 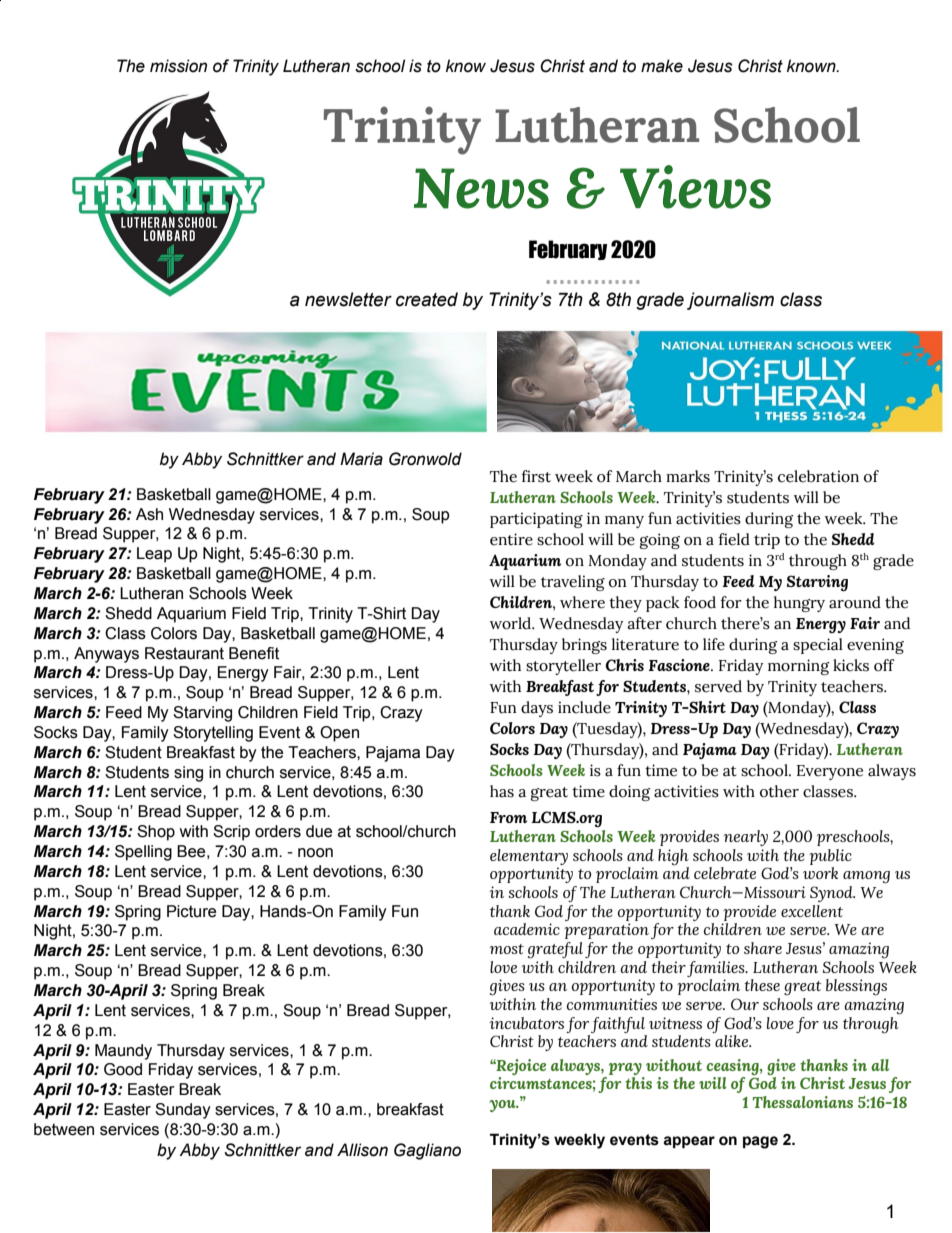 What do you see at coordinates (183, 1111) in the screenshot?
I see `Sunday` at bounding box center [183, 1111].
